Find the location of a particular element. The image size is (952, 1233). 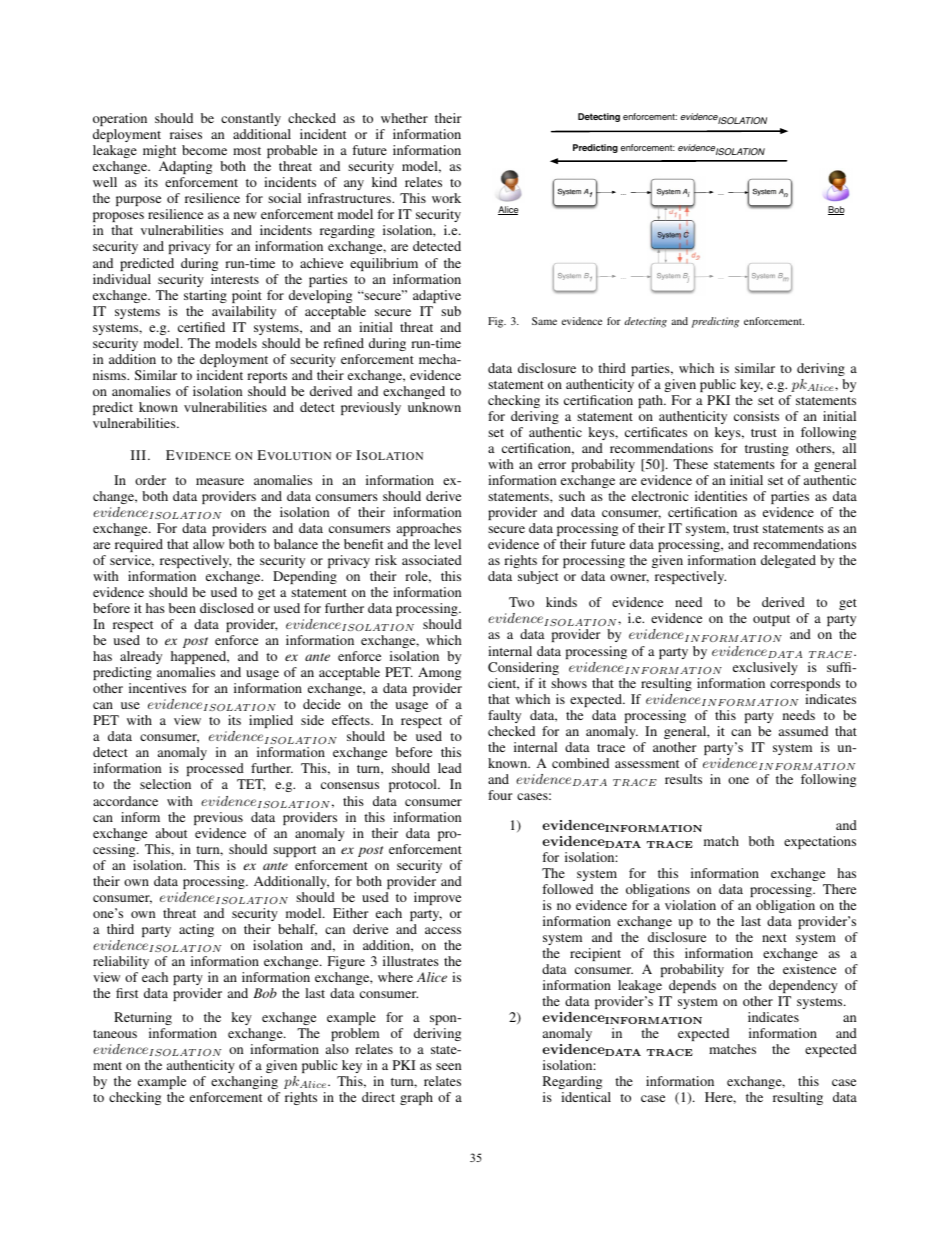

whether is located at coordinates (404, 118).
